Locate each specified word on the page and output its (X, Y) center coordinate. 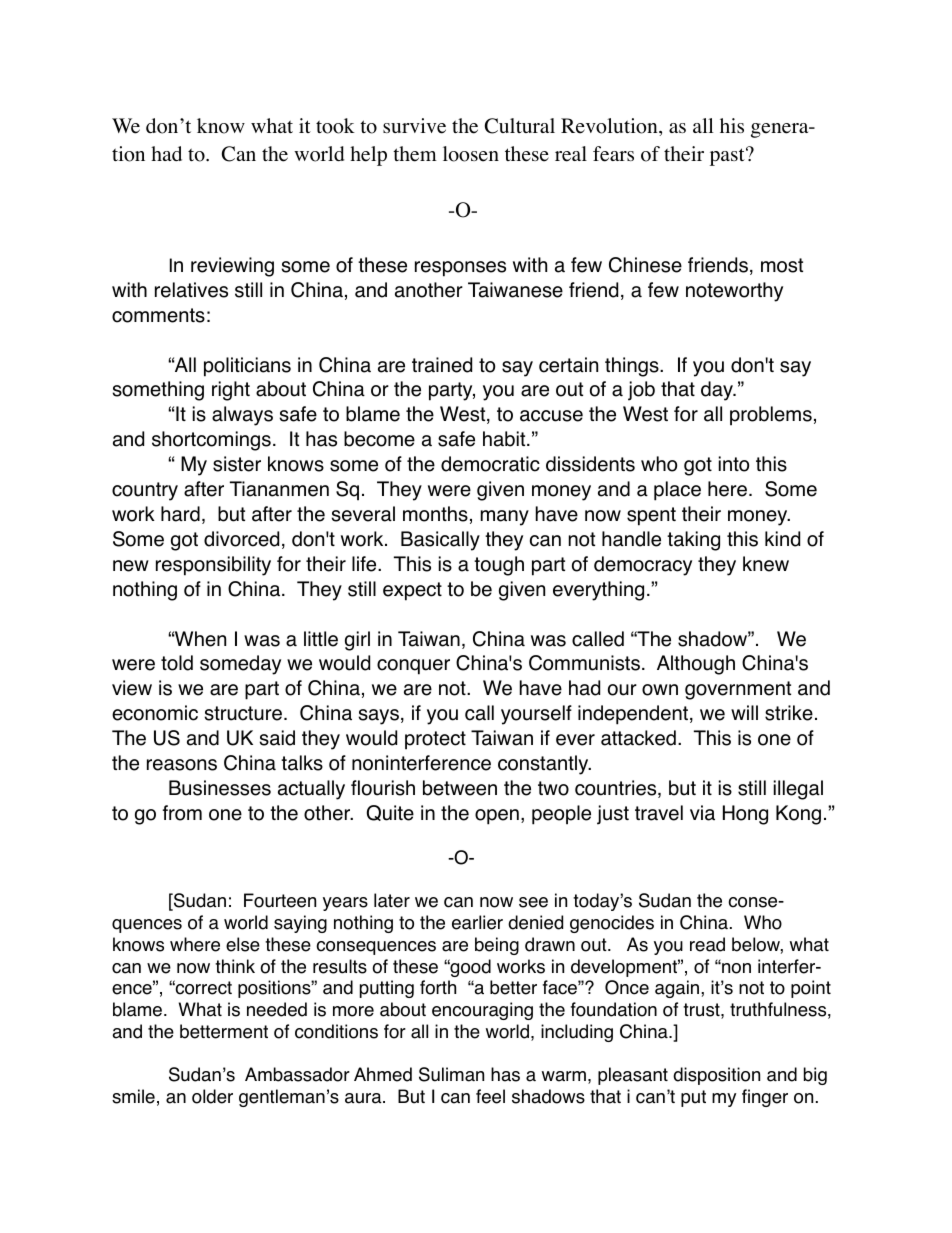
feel (490, 1096)
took (335, 126)
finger (765, 1098)
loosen (471, 154)
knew (766, 564)
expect (412, 591)
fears (613, 154)
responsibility (213, 566)
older (212, 1096)
